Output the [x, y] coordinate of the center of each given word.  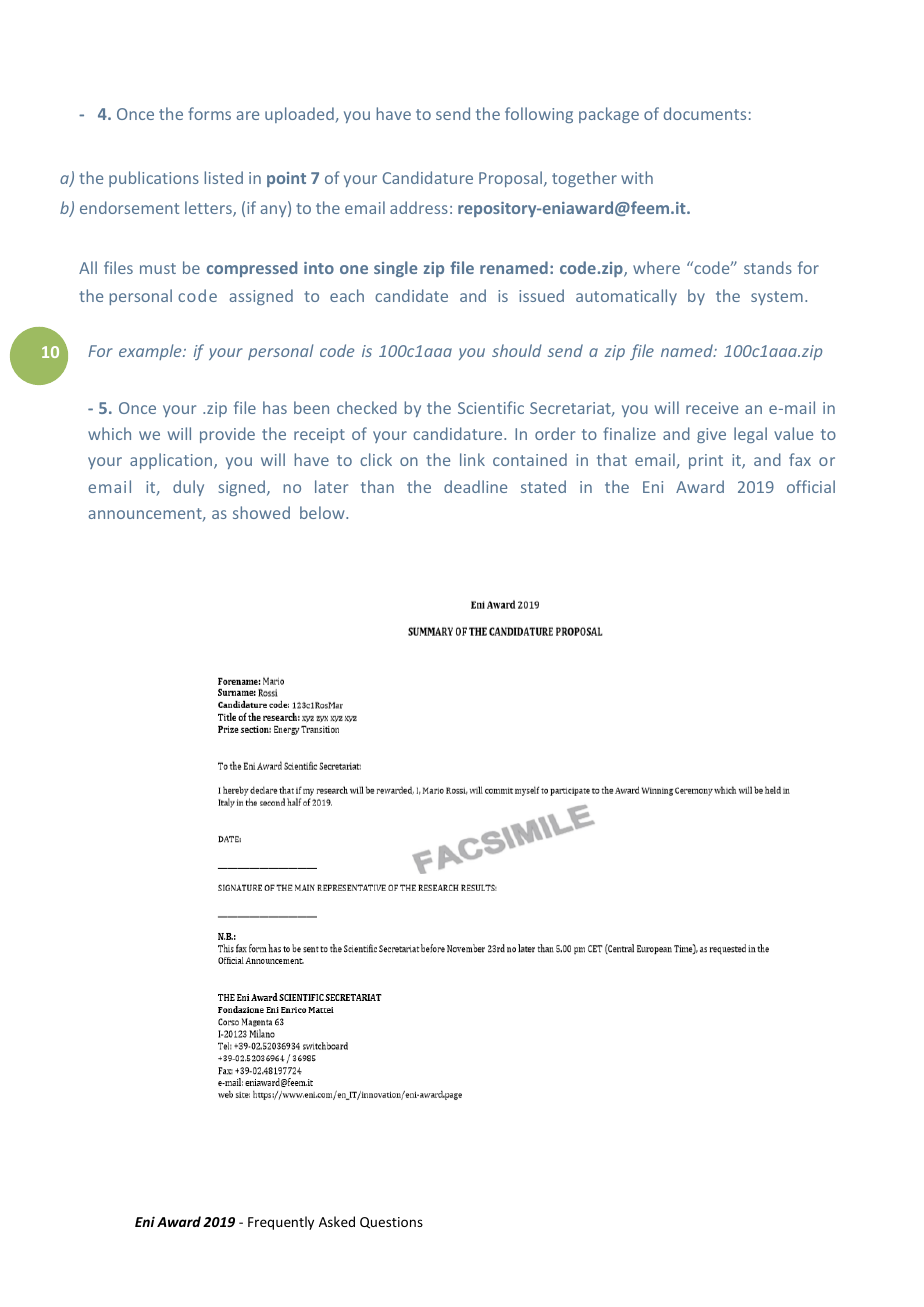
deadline [475, 486]
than [377, 486]
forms [209, 113]
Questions [391, 1223]
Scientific [491, 407]
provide [227, 435]
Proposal [512, 179]
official [811, 486]
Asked [337, 1221]
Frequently [281, 1223]
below [323, 512]
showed [261, 512]
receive [712, 408]
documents [705, 113]
